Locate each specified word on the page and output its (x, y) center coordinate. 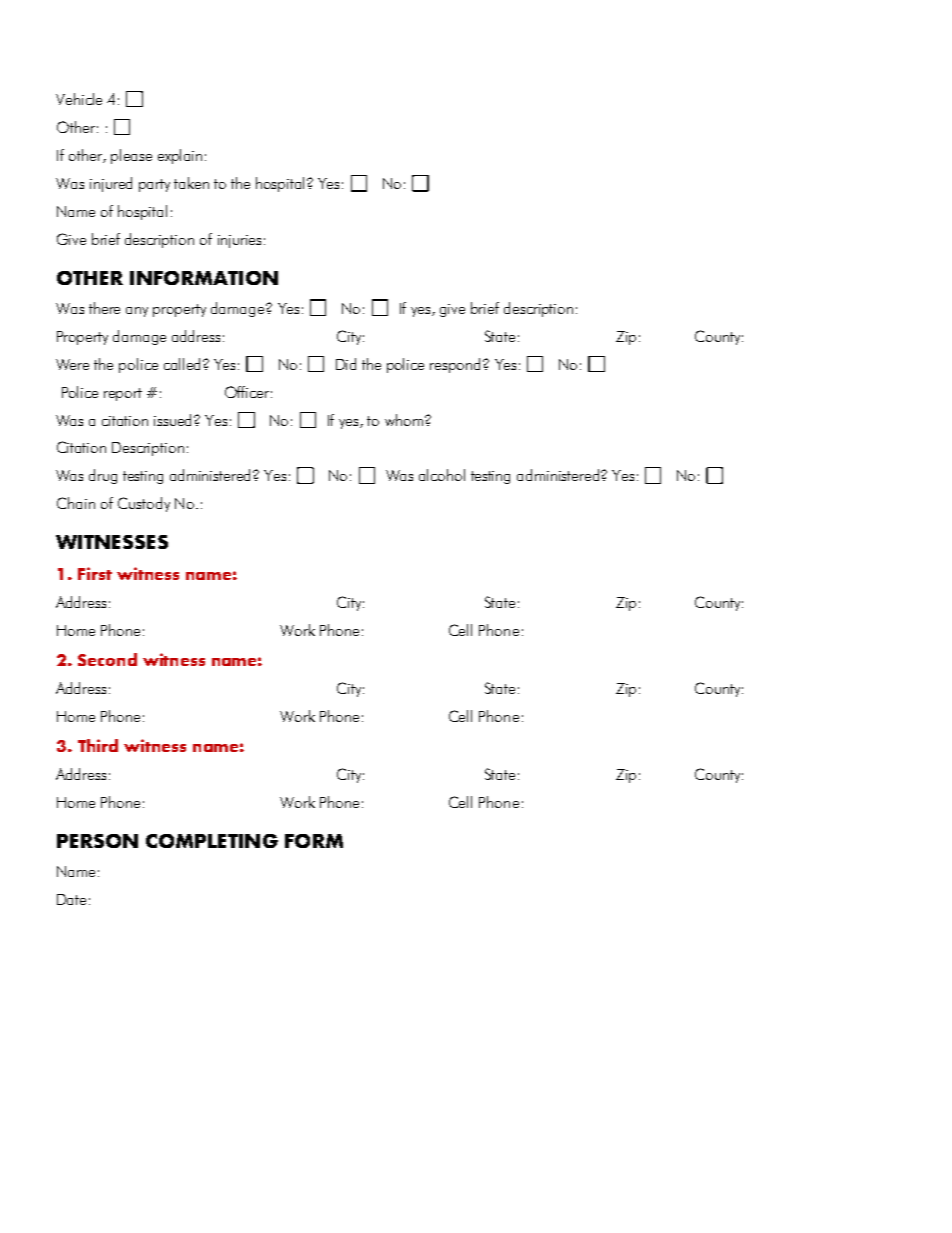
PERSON (97, 841)
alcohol (442, 475)
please (131, 156)
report (123, 394)
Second (107, 659)
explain (180, 156)
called (182, 364)
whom (404, 420)
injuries (239, 241)
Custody (144, 504)
